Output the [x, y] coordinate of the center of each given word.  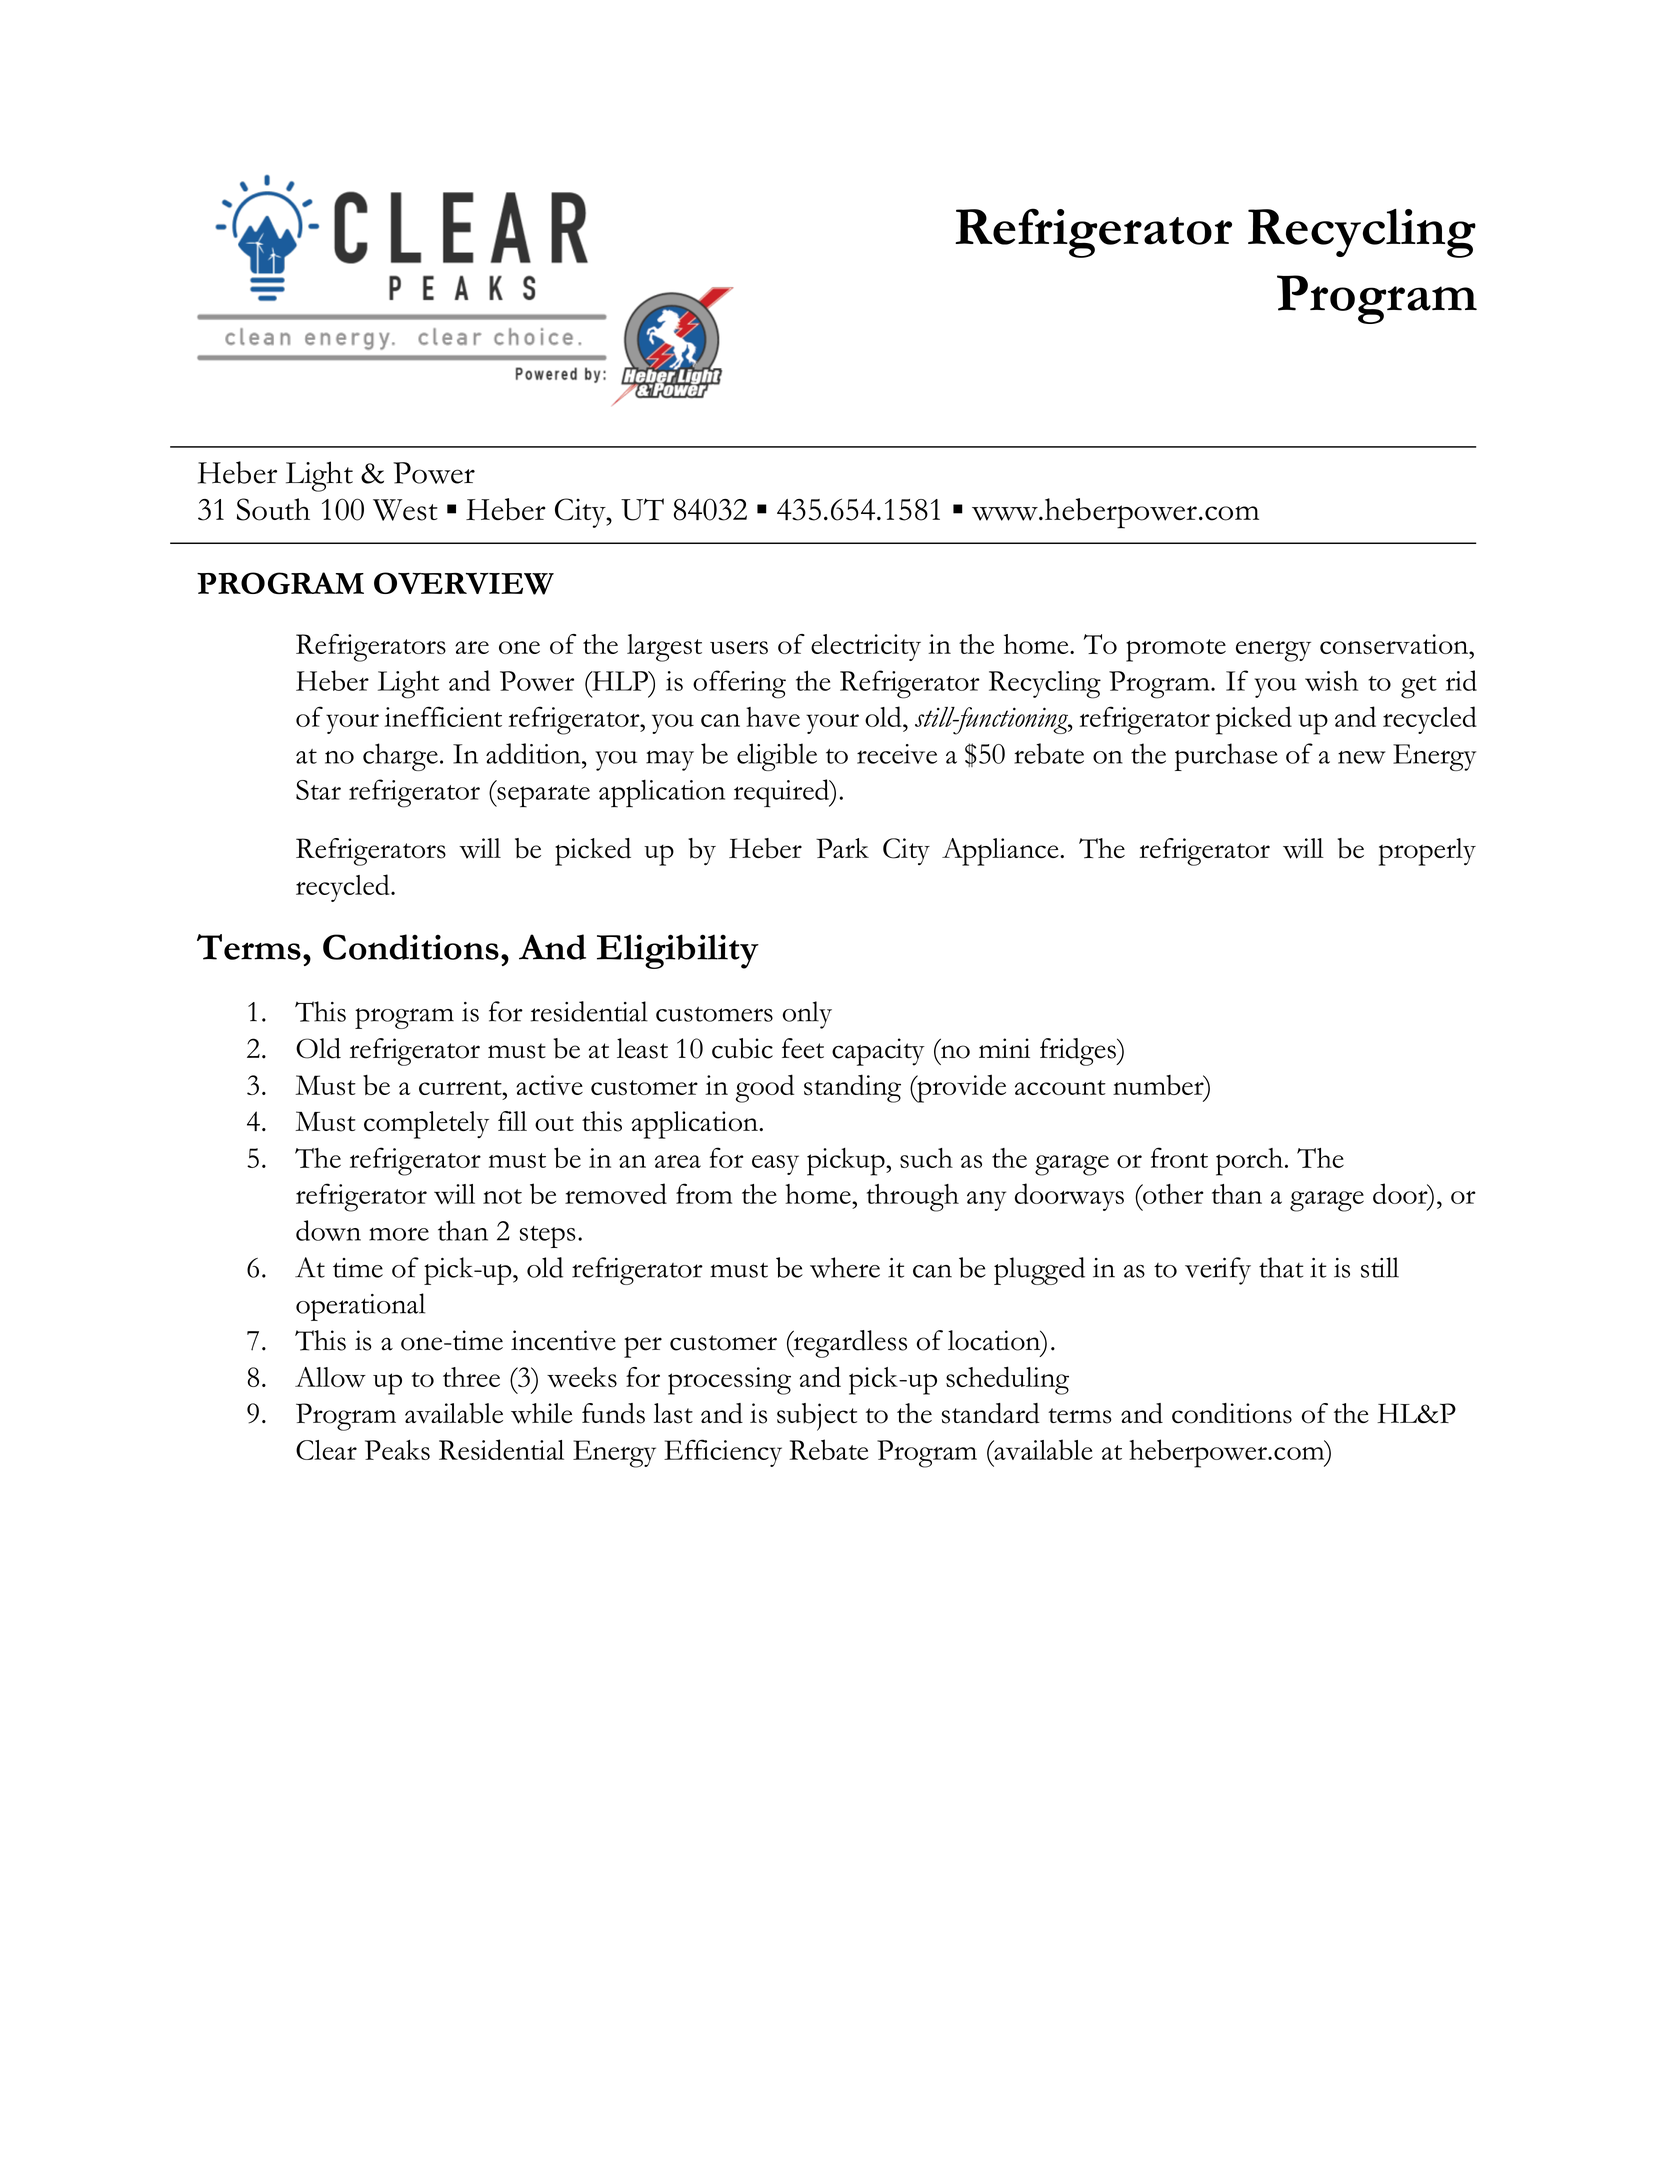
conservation [1395, 644]
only [807, 1015]
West [405, 510]
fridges [1079, 1052]
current [461, 1087]
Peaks [397, 1450]
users [739, 648]
